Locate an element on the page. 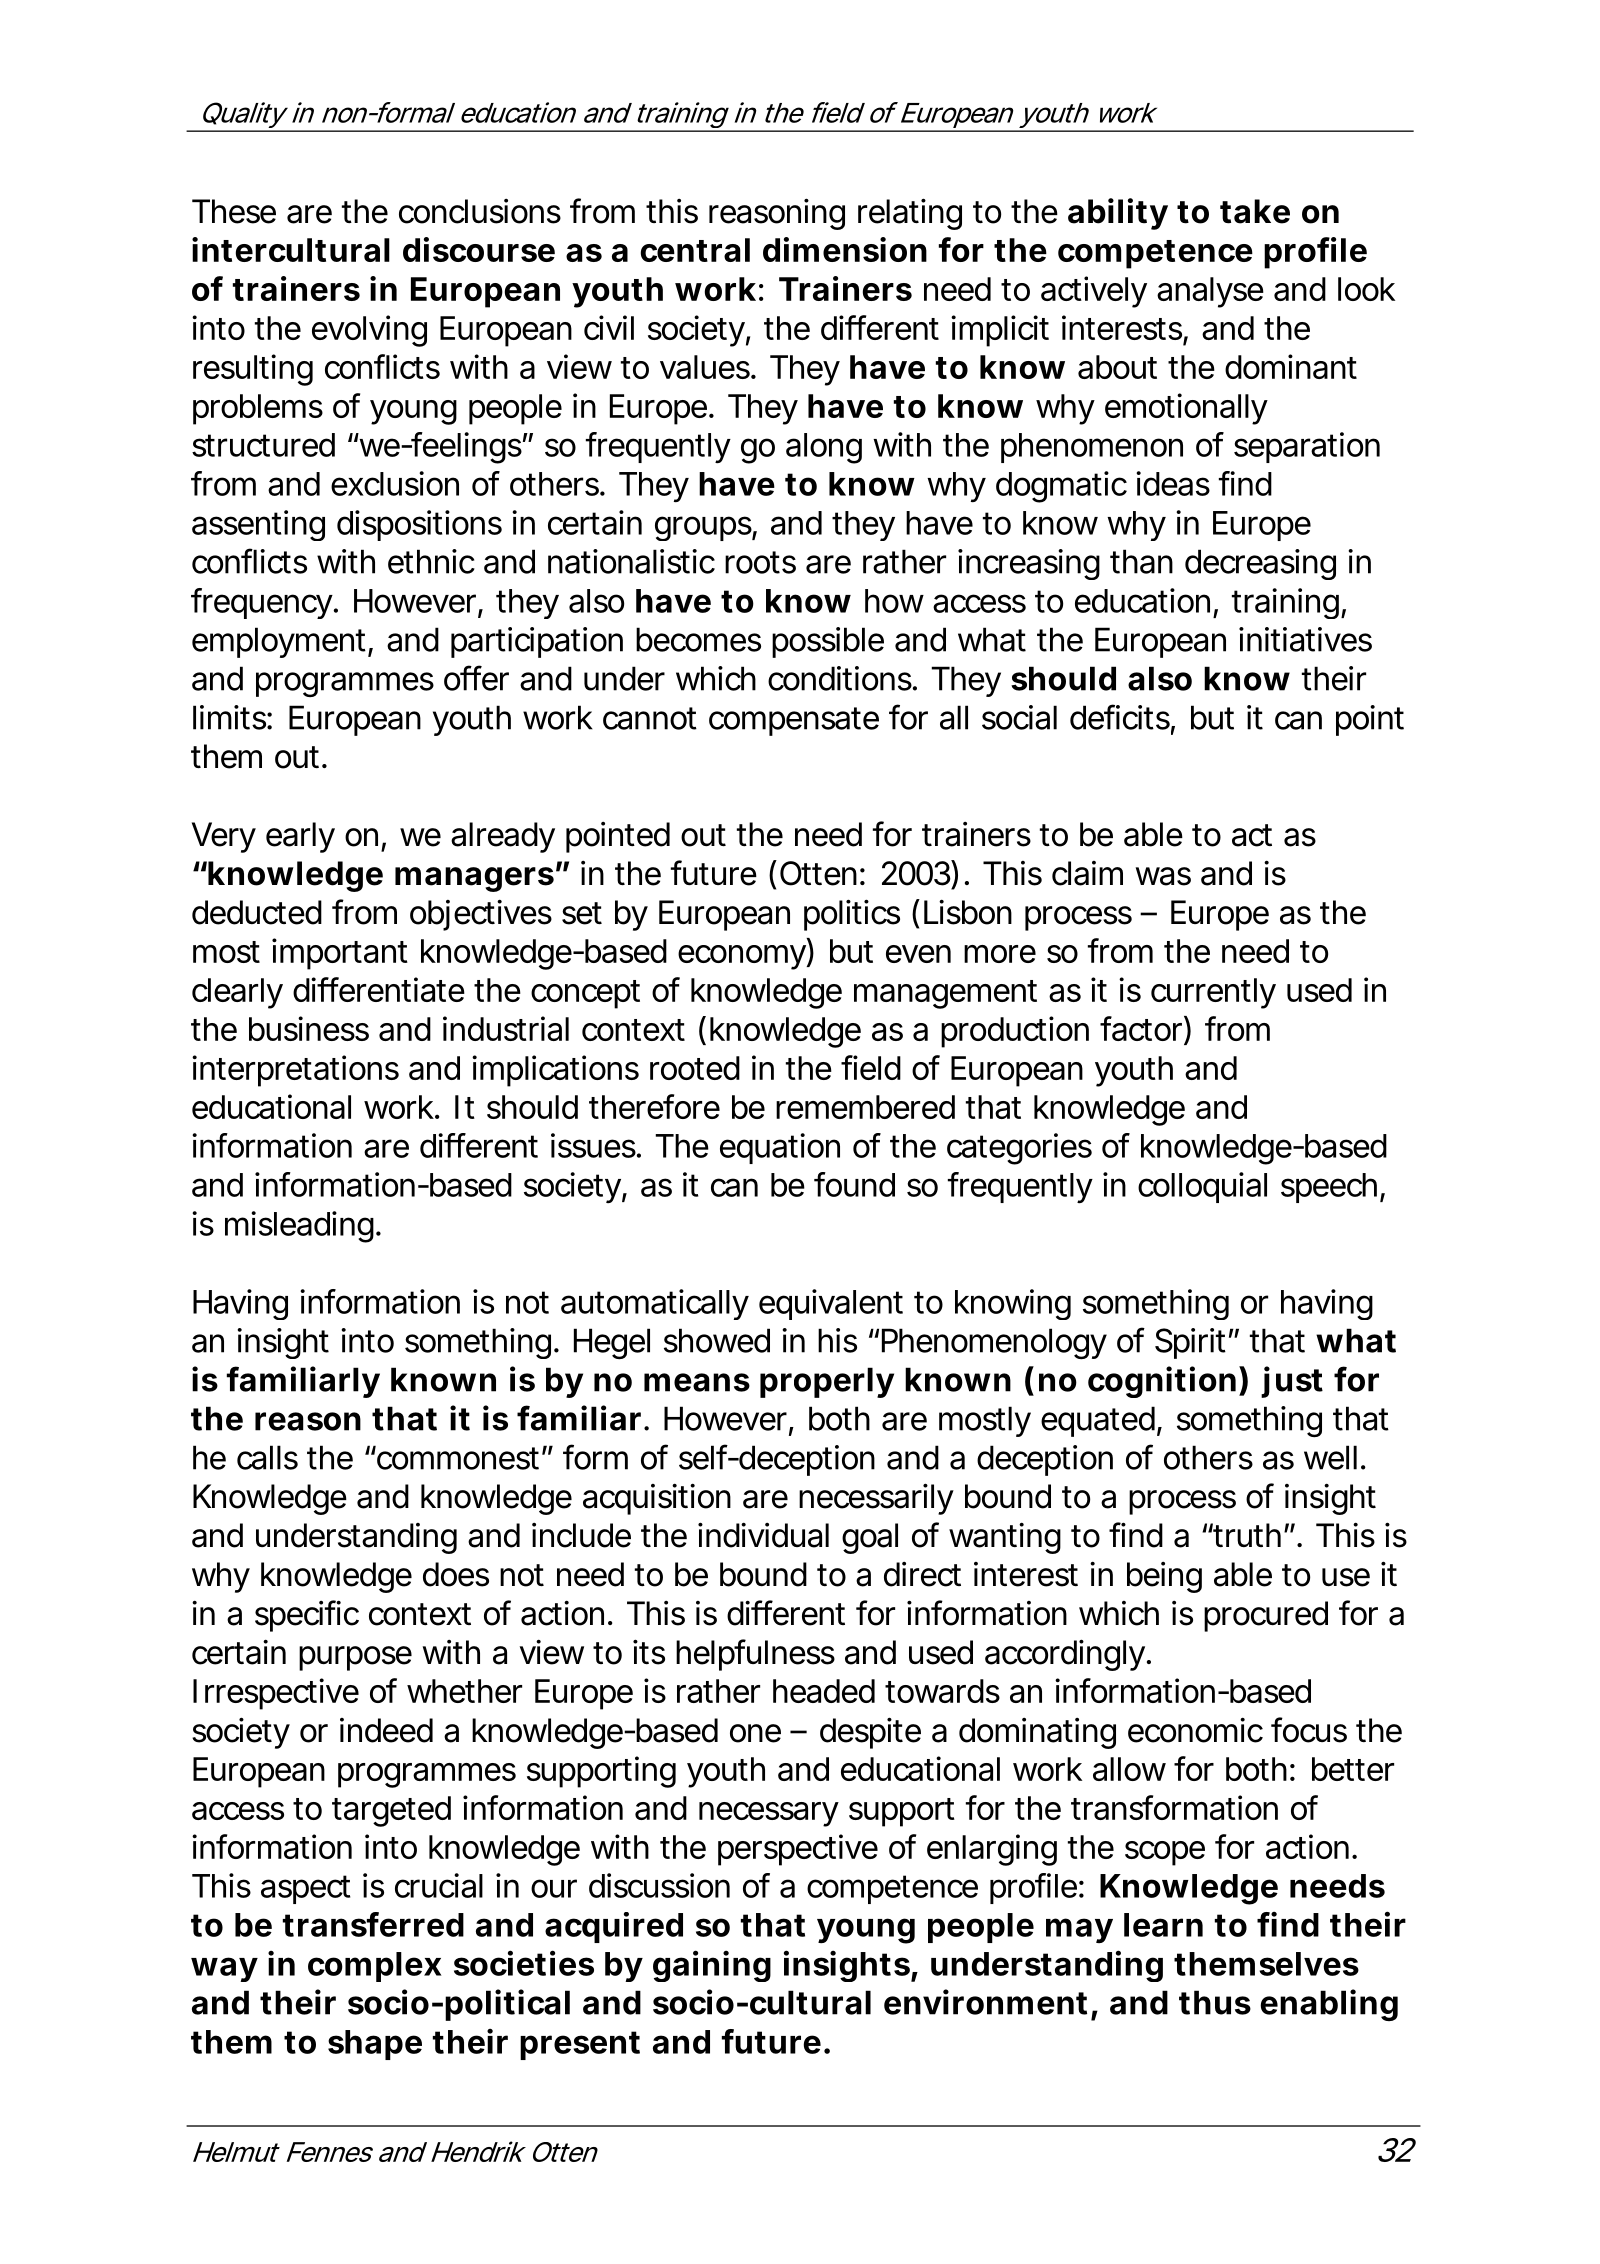 Image resolution: width=1600 pixels, height=2264 pixels. employment is located at coordinates (279, 642).
